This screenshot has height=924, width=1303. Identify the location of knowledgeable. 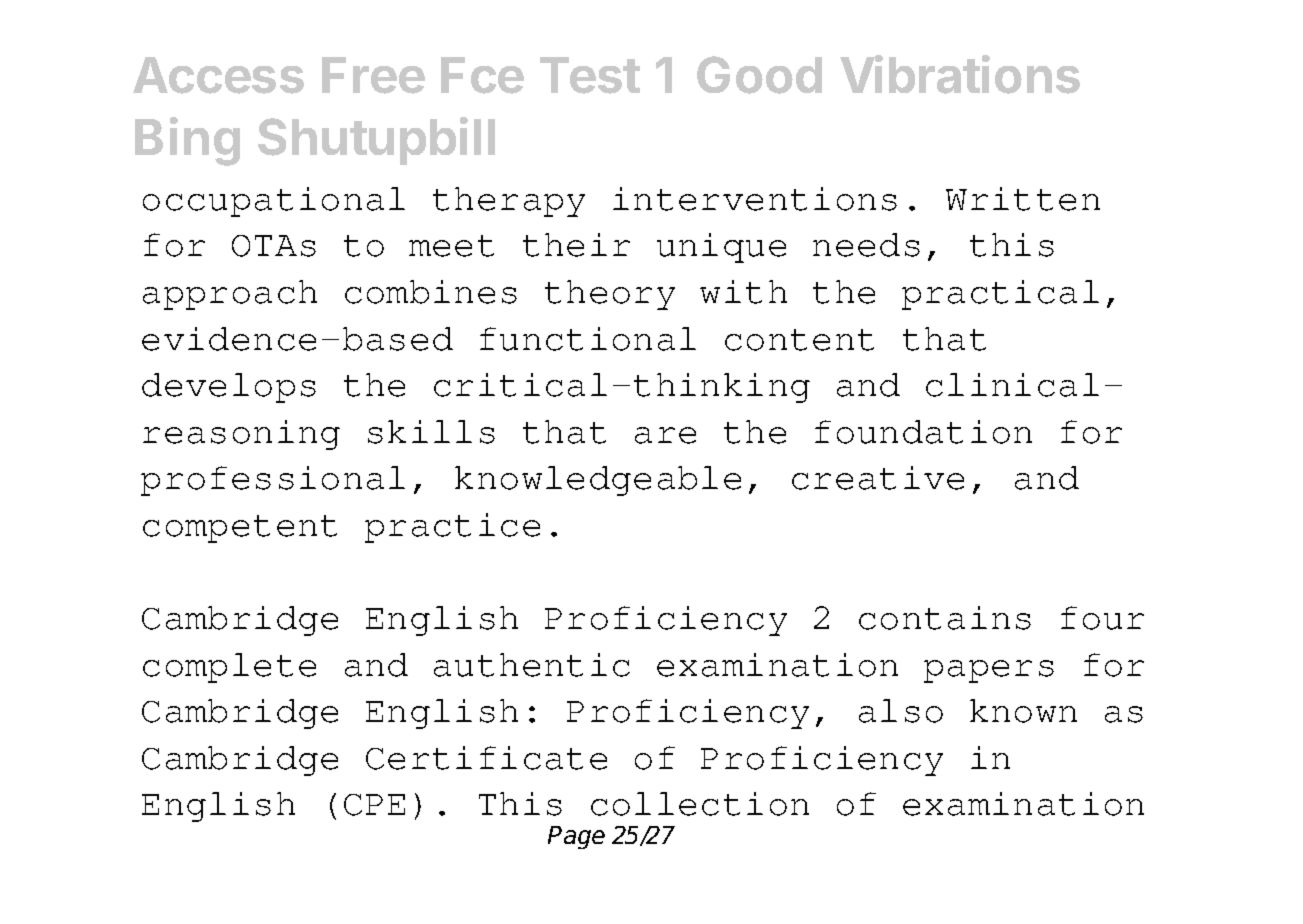
(598, 481).
